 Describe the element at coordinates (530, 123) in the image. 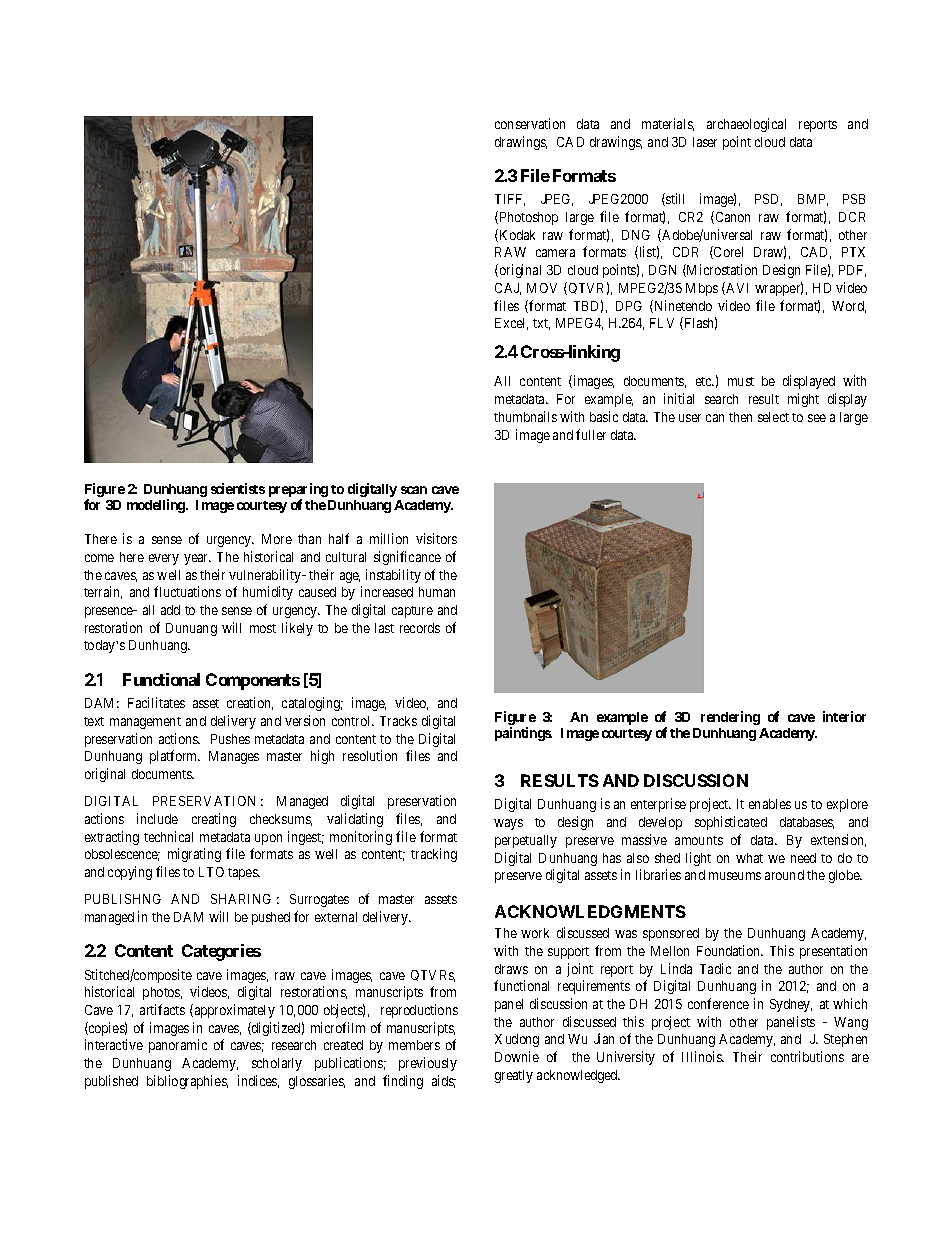

I see `conservation` at that location.
